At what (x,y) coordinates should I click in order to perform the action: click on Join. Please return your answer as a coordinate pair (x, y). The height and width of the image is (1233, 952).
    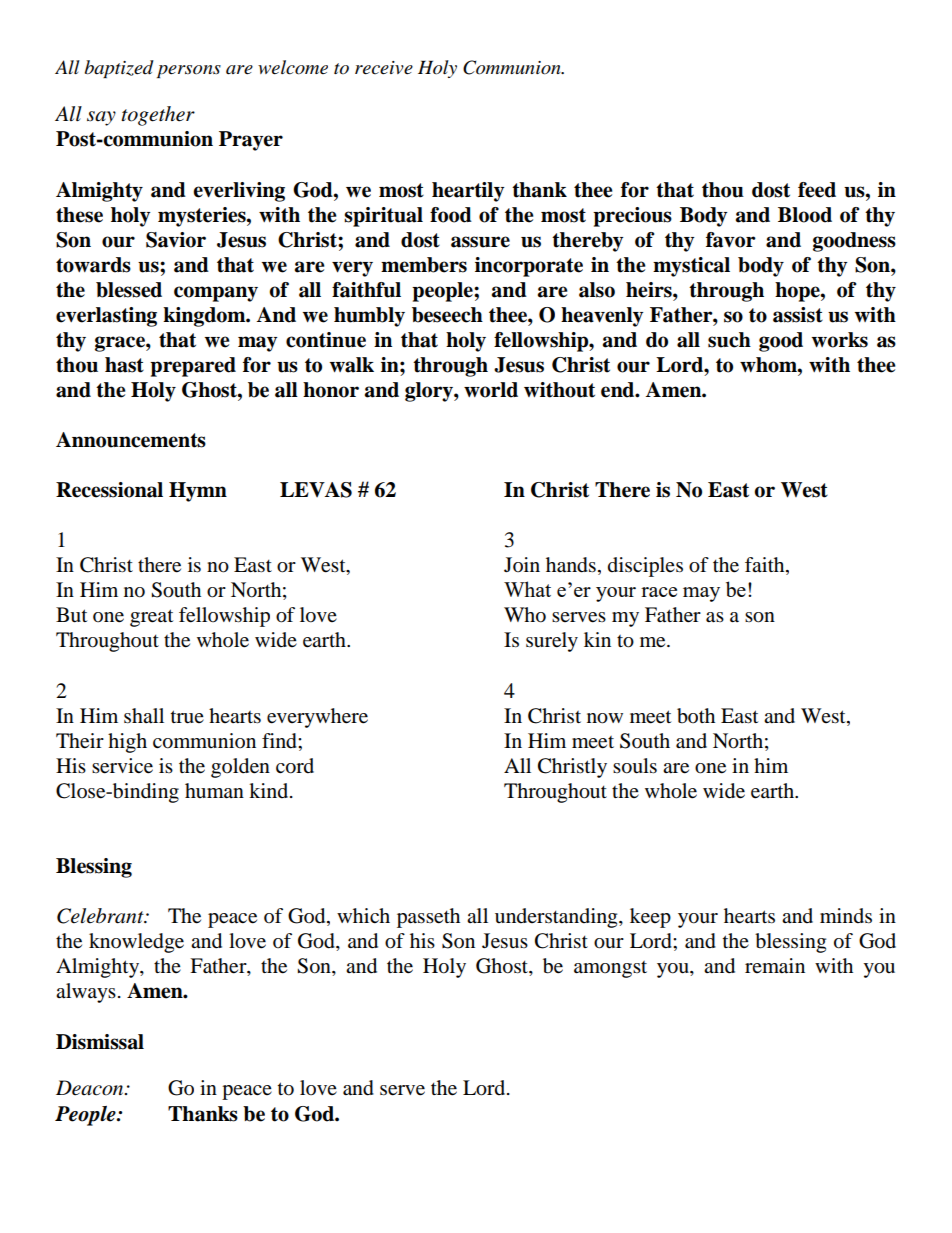
    Looking at the image, I should click on (522, 565).
